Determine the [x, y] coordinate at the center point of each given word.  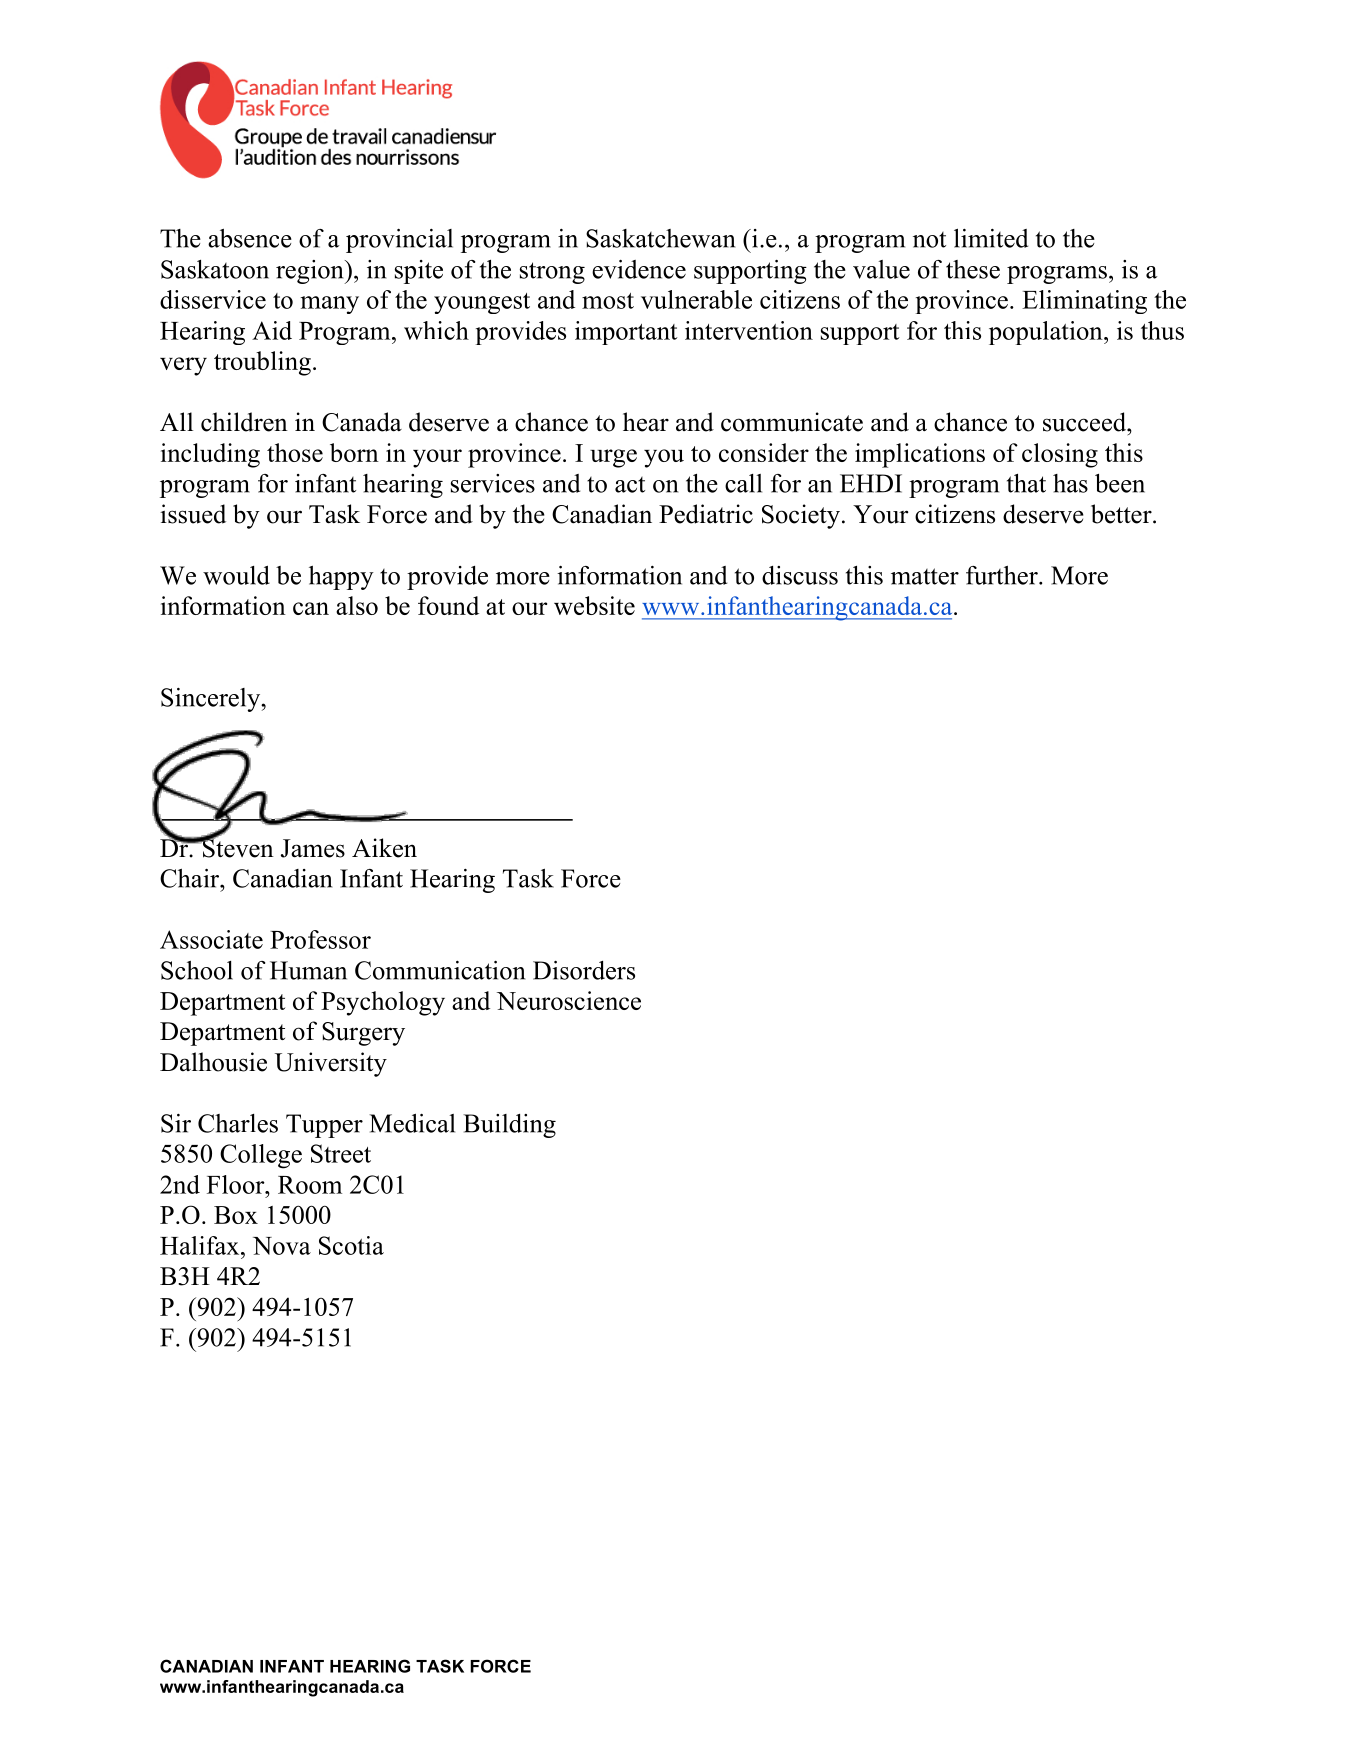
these [973, 269]
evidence [639, 269]
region [311, 272]
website [594, 605]
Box [236, 1215]
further [1003, 575]
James [313, 848]
